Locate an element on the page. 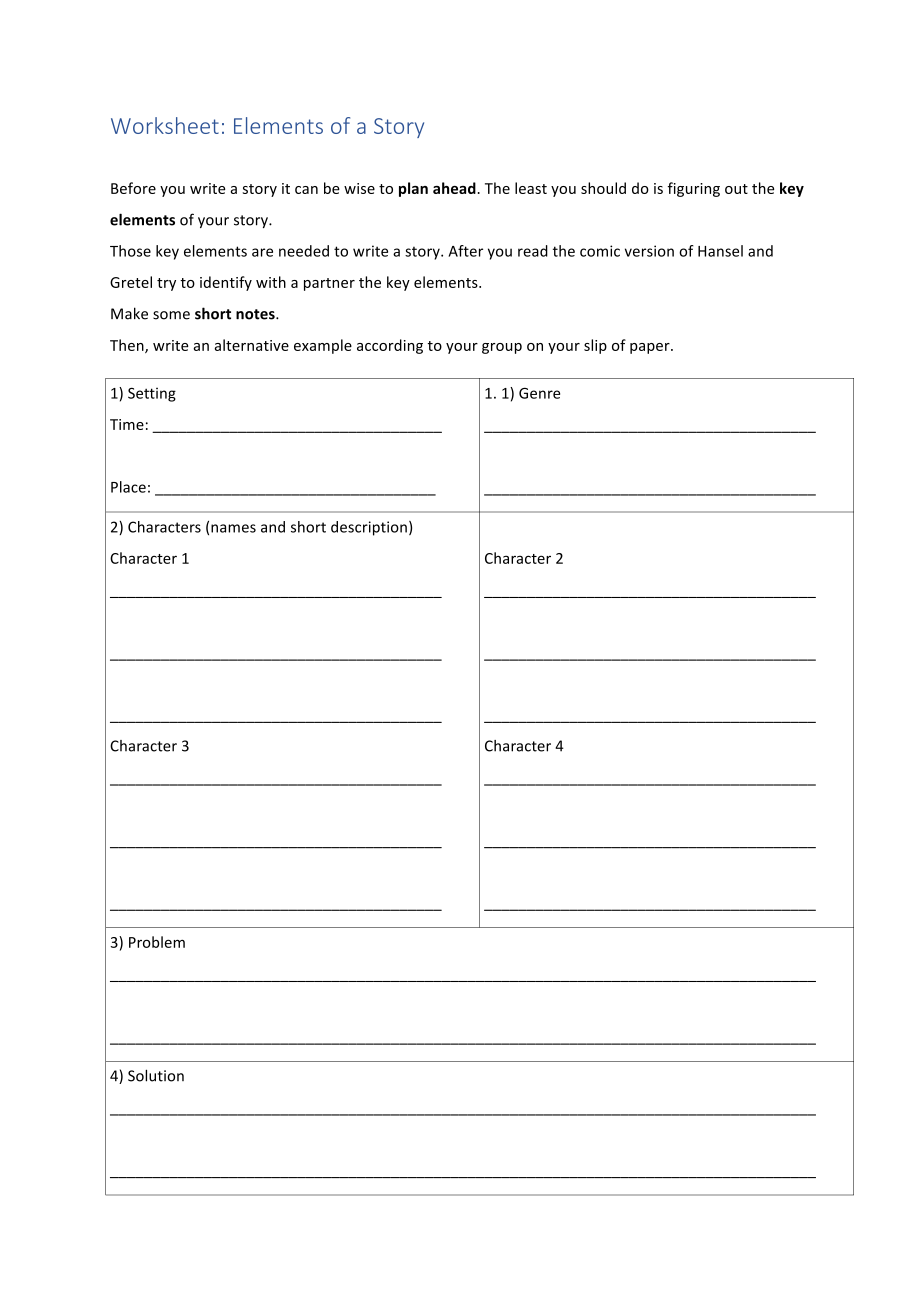 The height and width of the image is (1308, 924). names is located at coordinates (233, 528).
